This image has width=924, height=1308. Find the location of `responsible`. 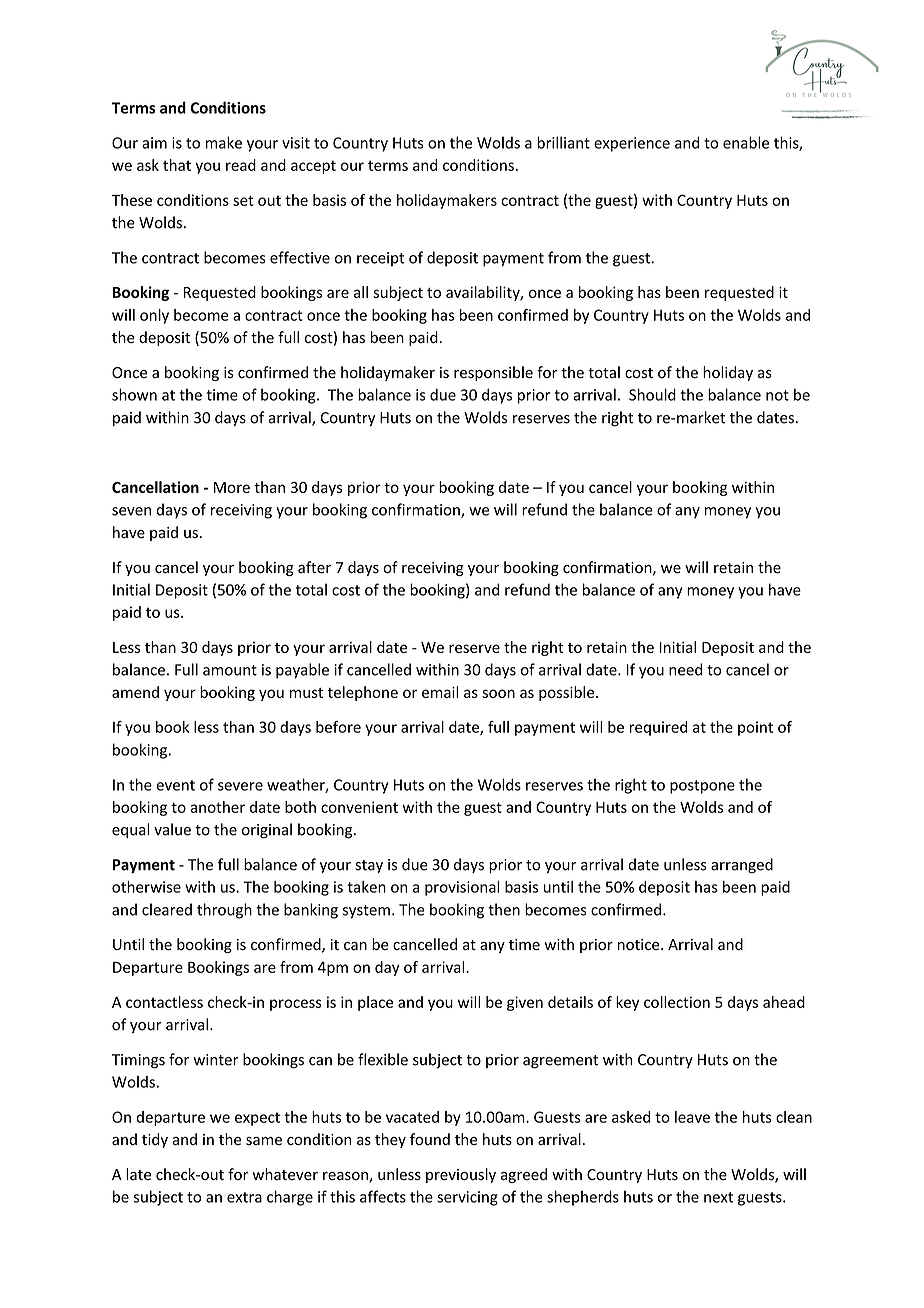

responsible is located at coordinates (493, 373).
